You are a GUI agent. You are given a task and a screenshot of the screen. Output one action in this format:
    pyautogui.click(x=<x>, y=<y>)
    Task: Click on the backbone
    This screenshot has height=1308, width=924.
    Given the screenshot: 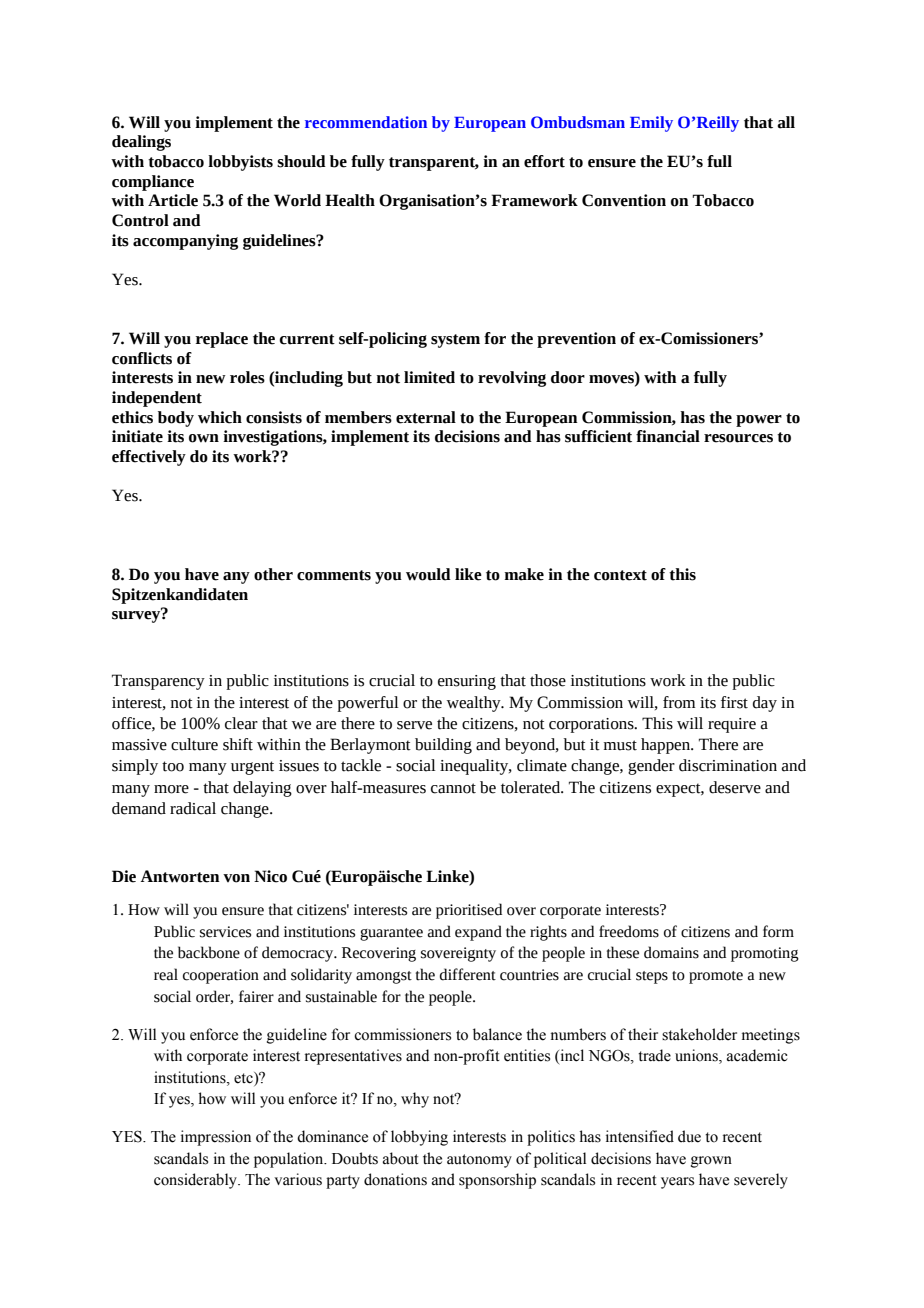 What is the action you would take?
    pyautogui.click(x=209, y=952)
